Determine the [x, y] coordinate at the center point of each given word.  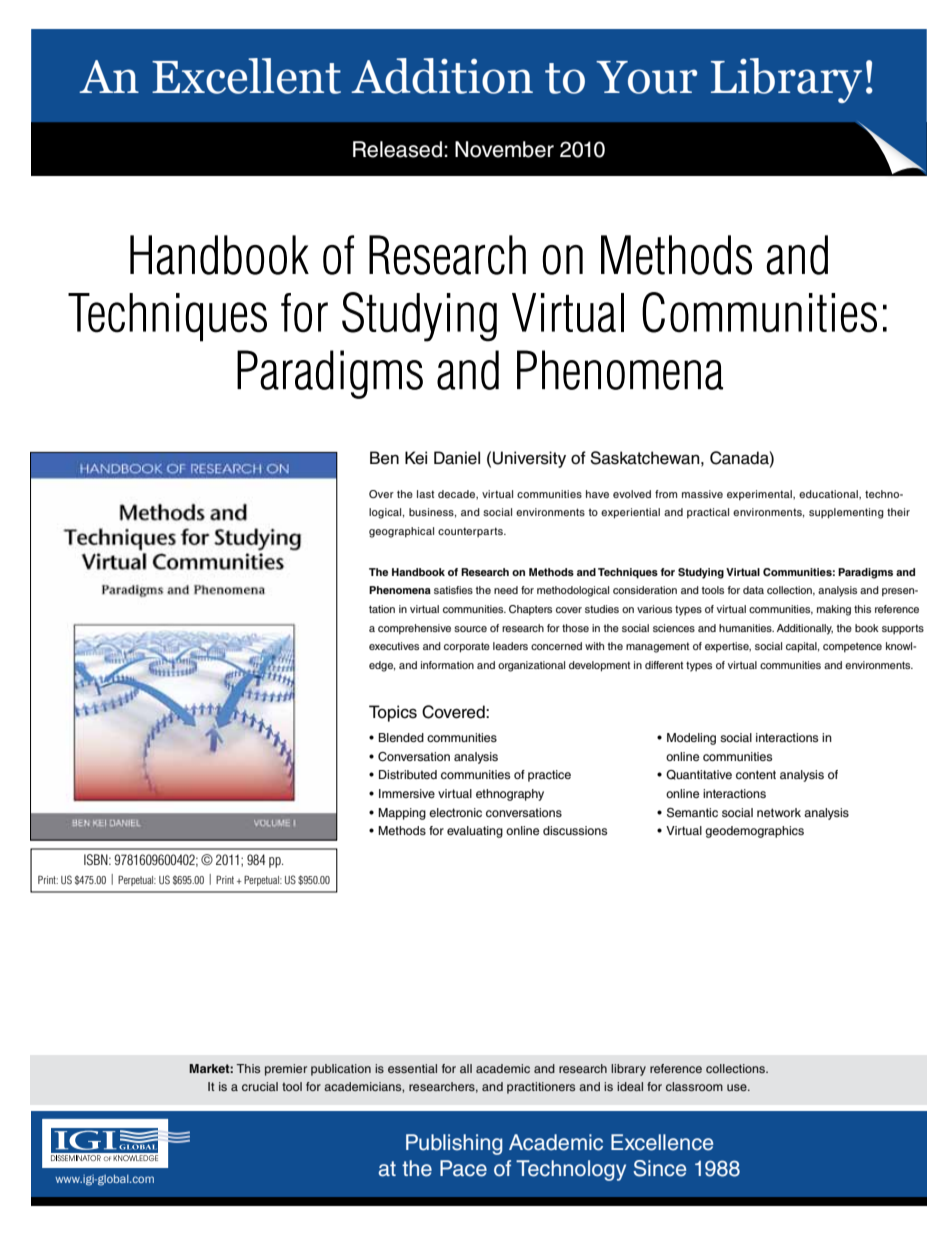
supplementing [846, 513]
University [529, 459]
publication [341, 1070]
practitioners [541, 1088]
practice [549, 776]
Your [646, 77]
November [504, 149]
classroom [694, 1086]
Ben [384, 458]
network [779, 812]
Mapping [402, 814]
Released [397, 149]
